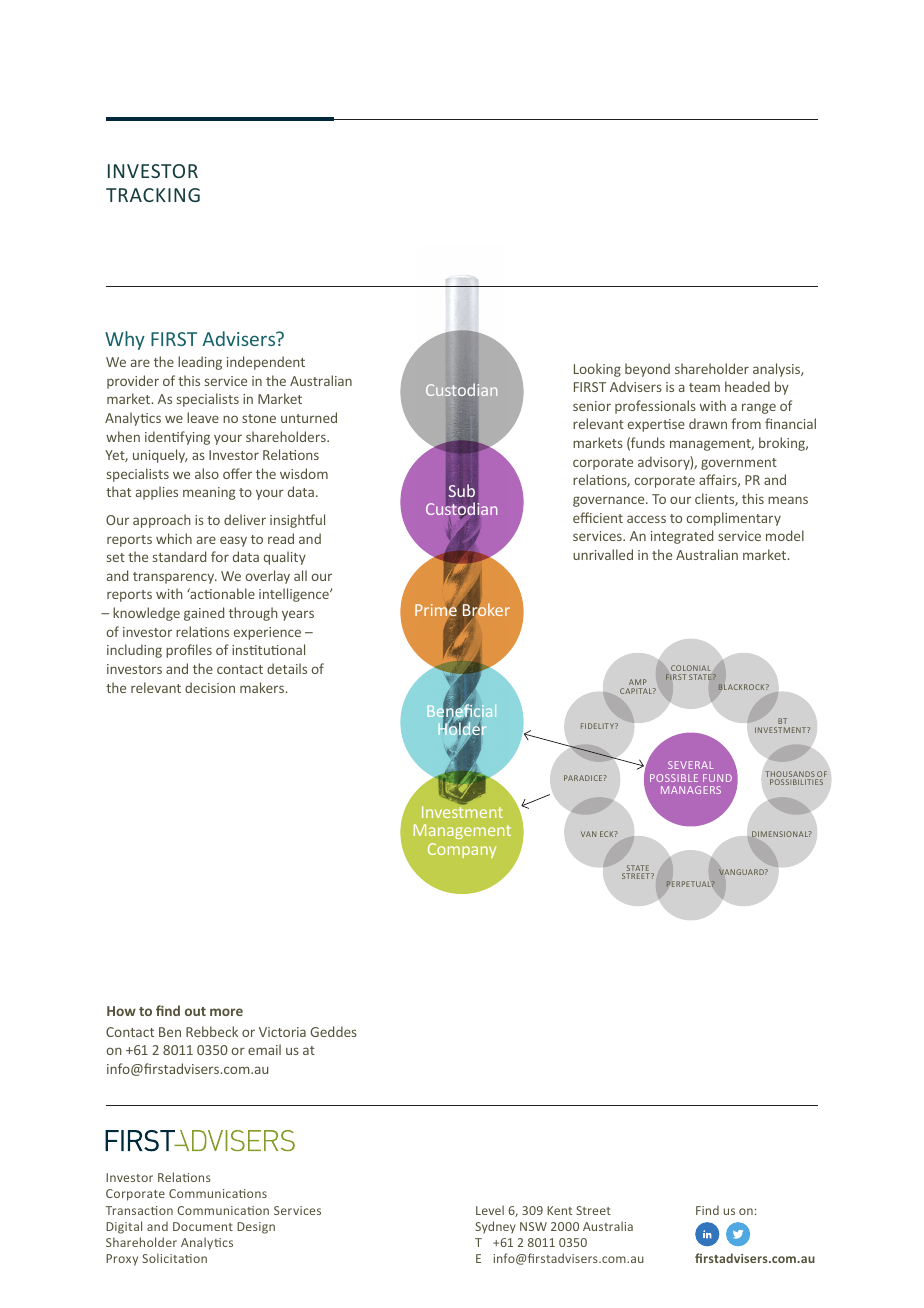  Describe the element at coordinates (647, 370) in the page. I see `beyond` at that location.
